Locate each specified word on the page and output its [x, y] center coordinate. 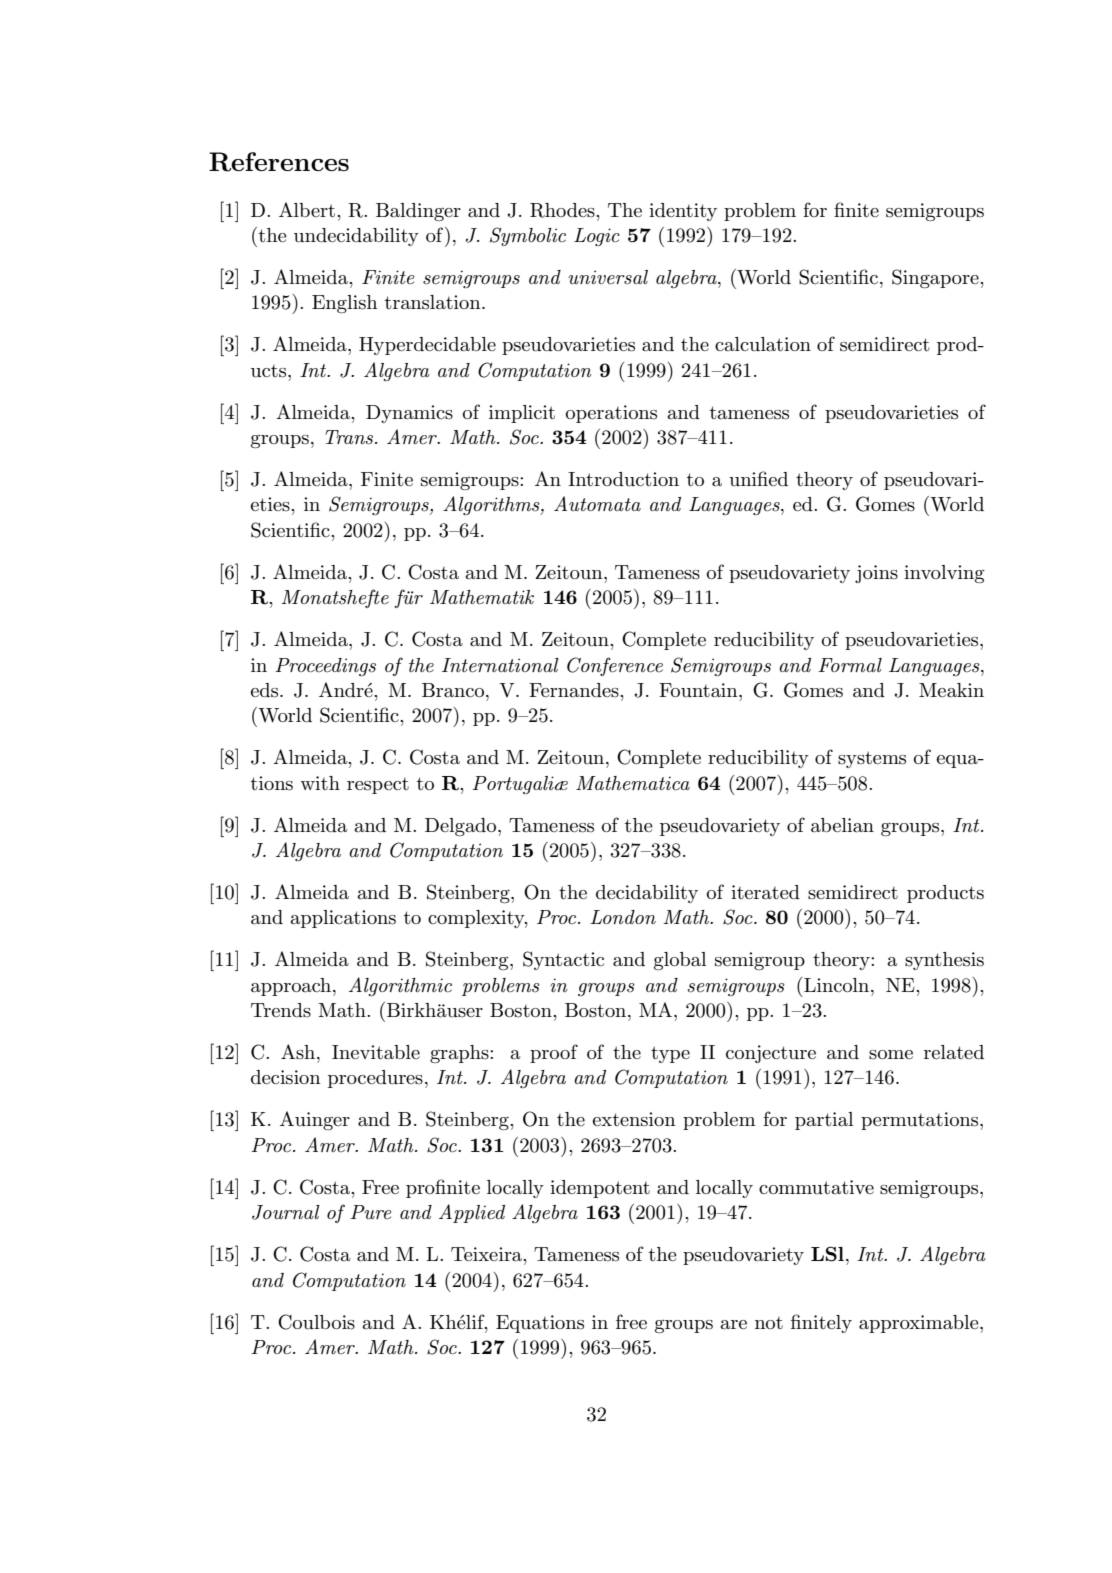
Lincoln [838, 985]
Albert [307, 209]
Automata [597, 503]
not [769, 1323]
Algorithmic [400, 986]
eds [266, 690]
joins [876, 574]
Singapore [936, 278]
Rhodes [563, 210]
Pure [370, 1212]
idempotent [600, 1189]
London [623, 917]
